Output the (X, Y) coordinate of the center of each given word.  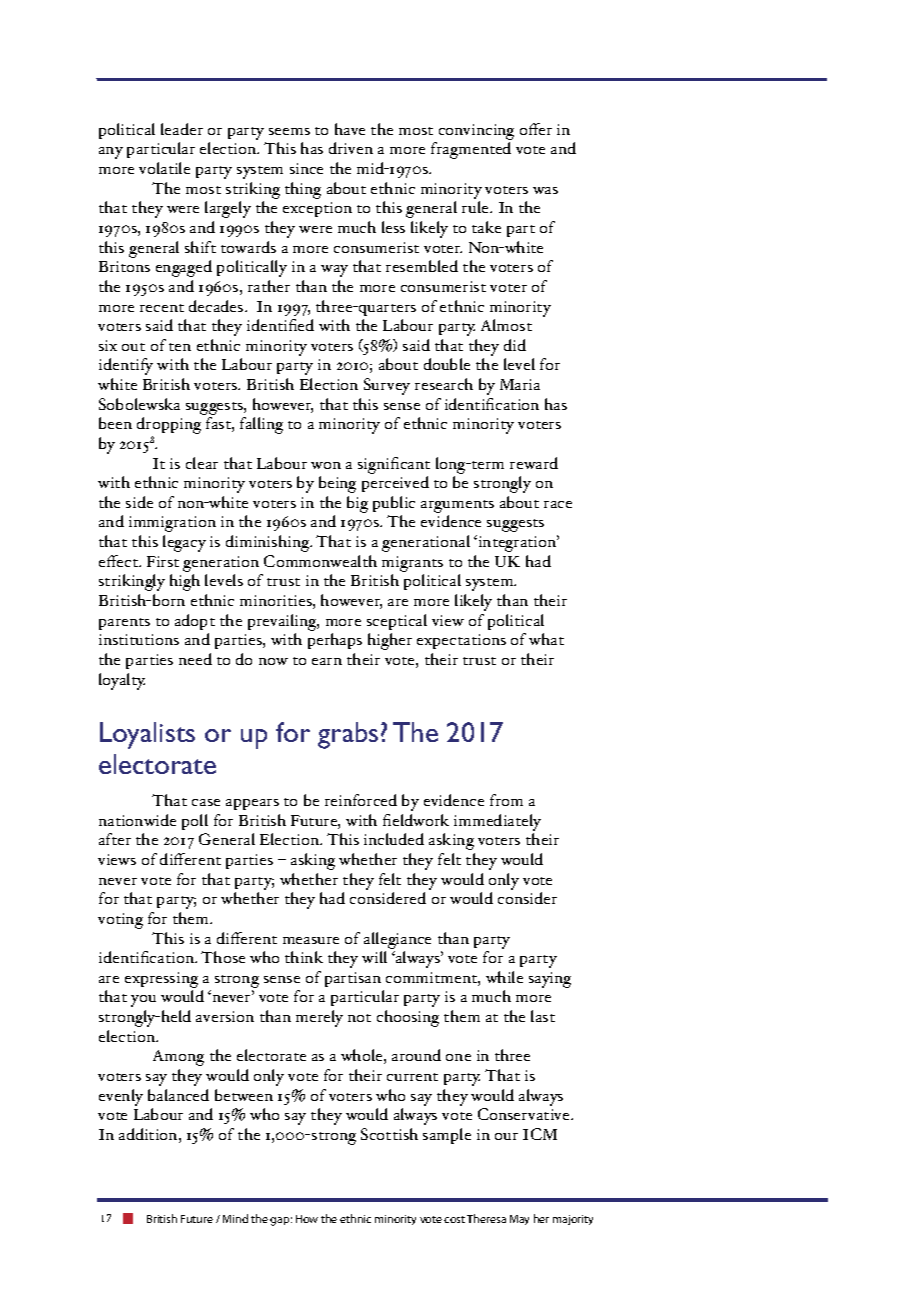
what (546, 639)
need (195, 659)
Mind (235, 1218)
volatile (164, 168)
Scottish (389, 1134)
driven (351, 148)
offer (536, 129)
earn (327, 661)
